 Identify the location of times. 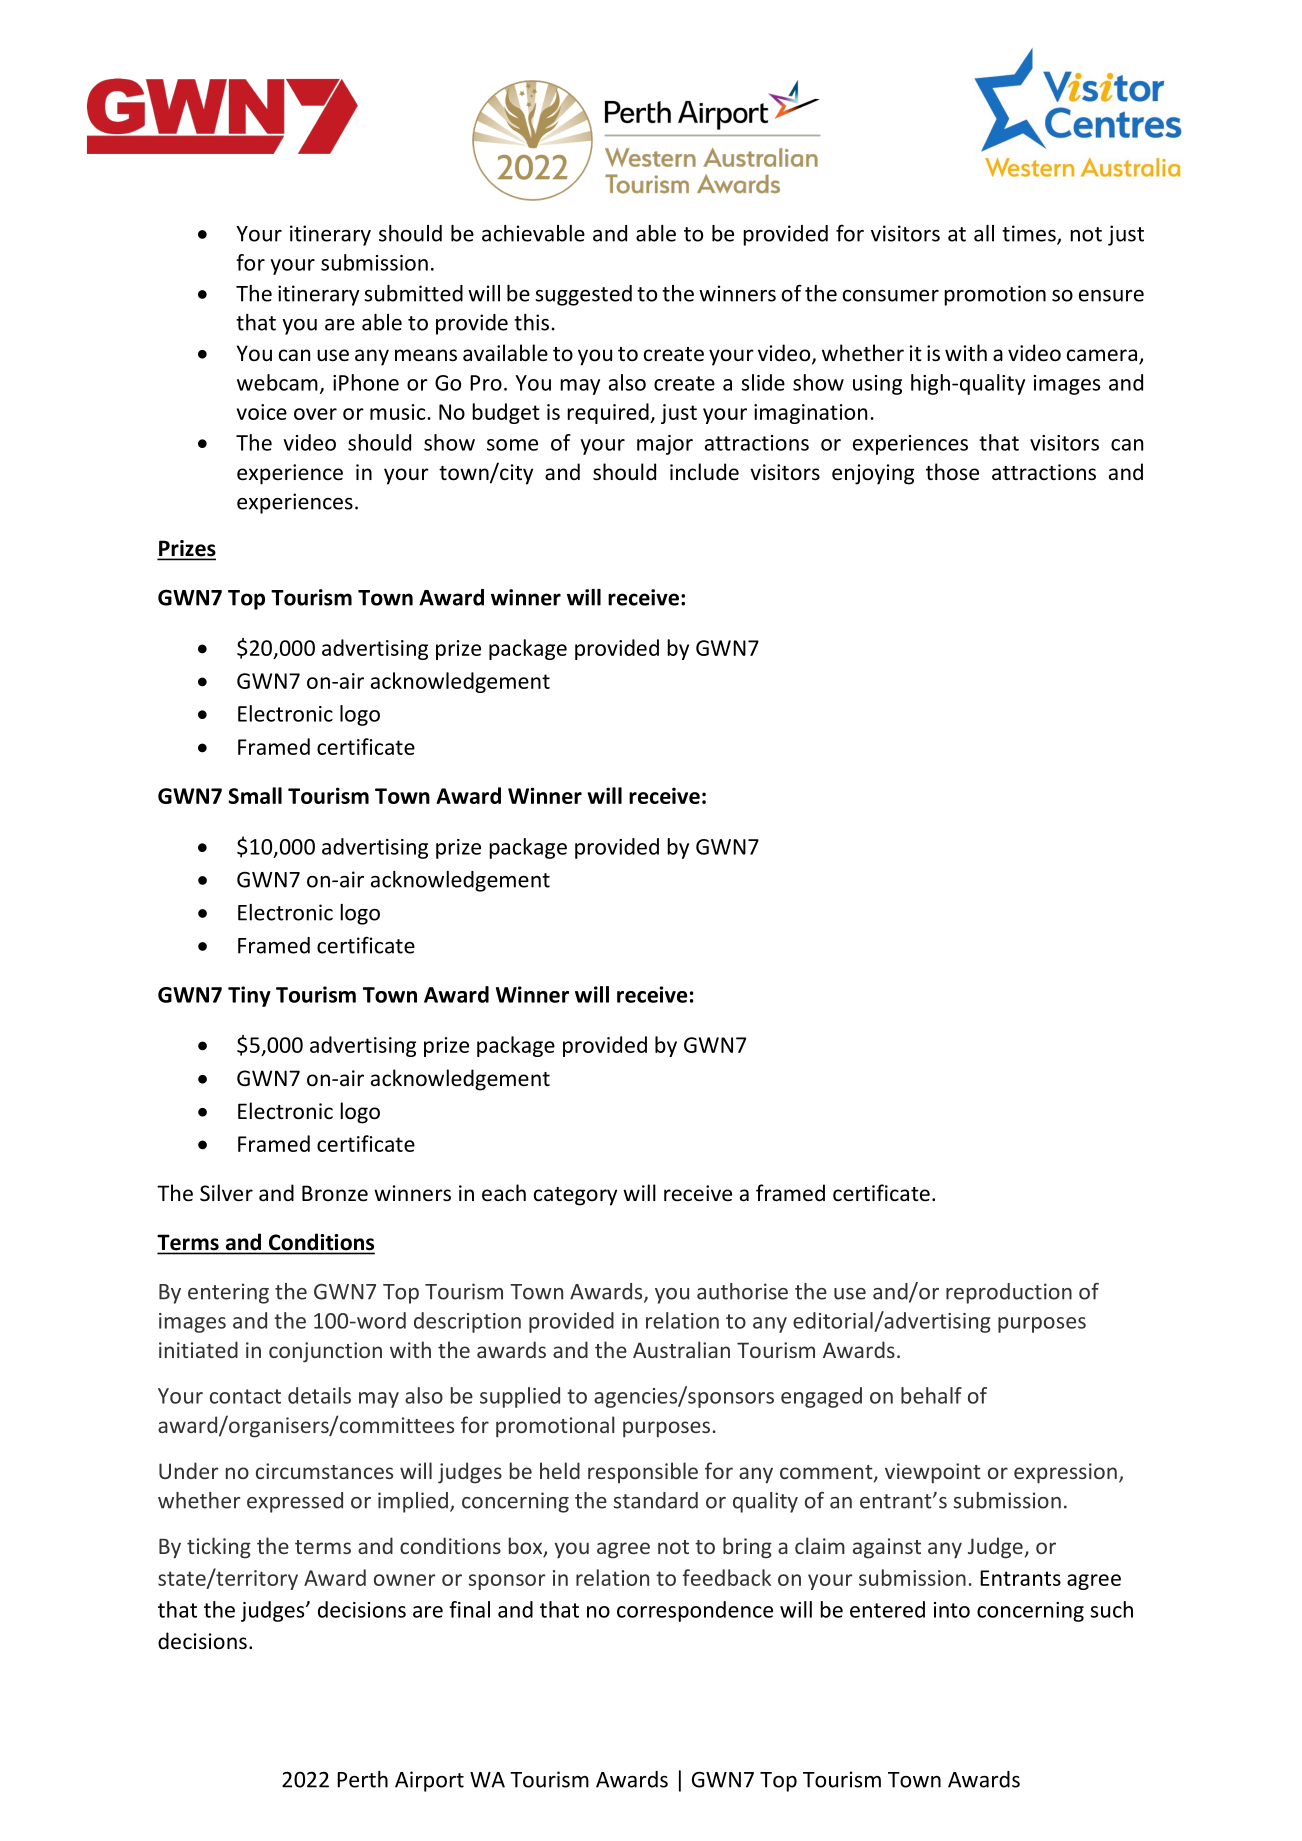
(1030, 234).
